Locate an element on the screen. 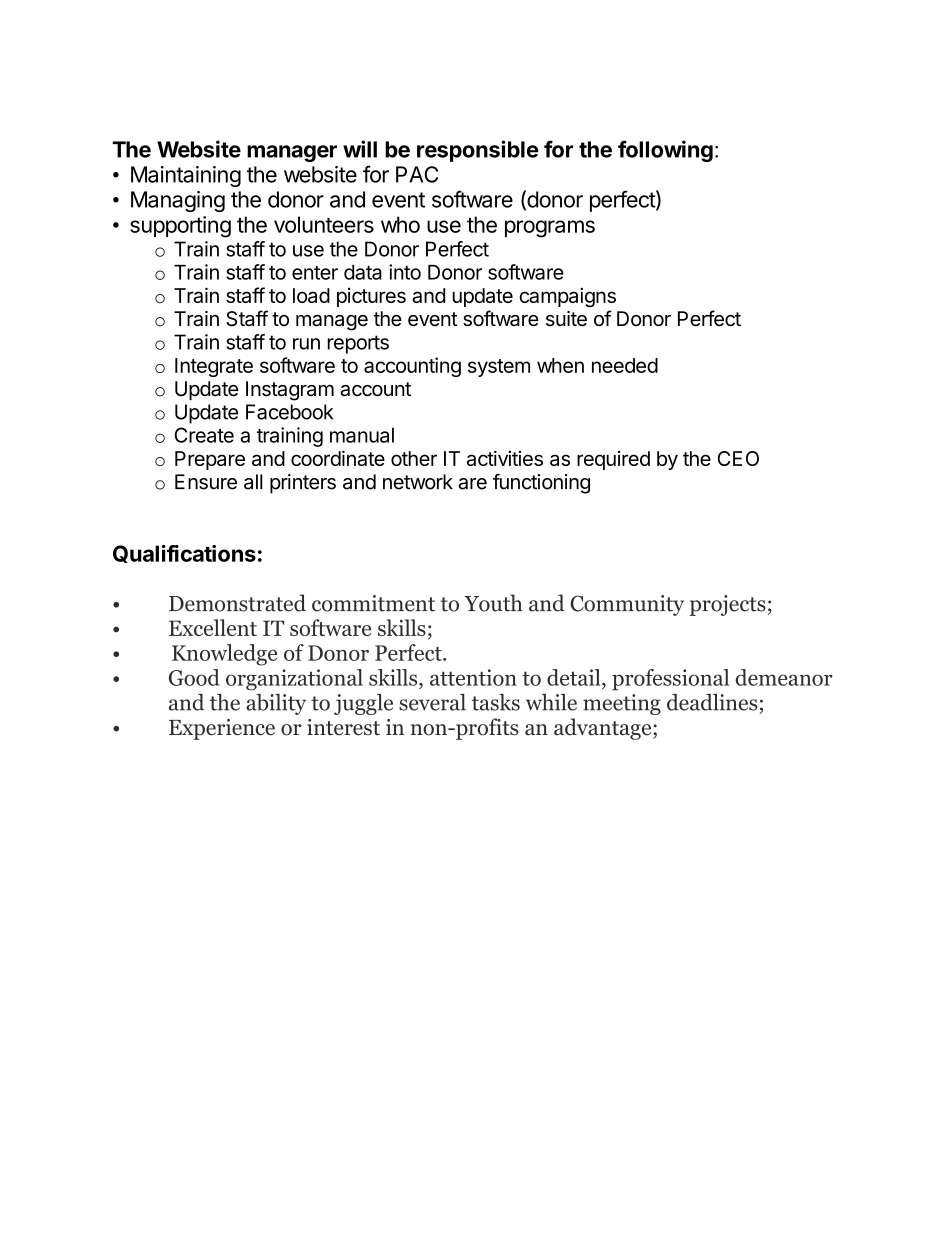 The image size is (952, 1233). Create is located at coordinates (204, 435).
